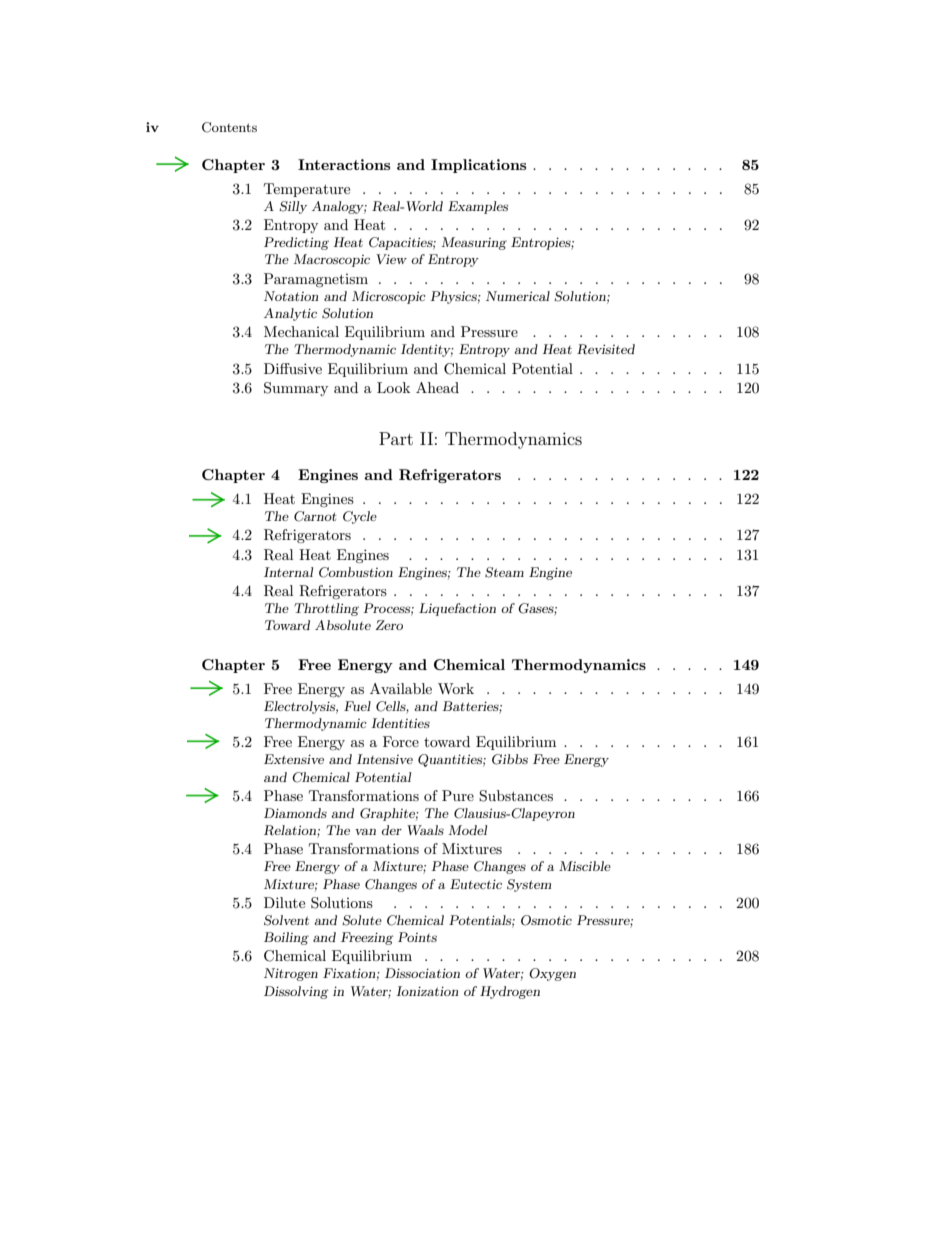  What do you see at coordinates (478, 166) in the screenshot?
I see `Implications` at bounding box center [478, 166].
